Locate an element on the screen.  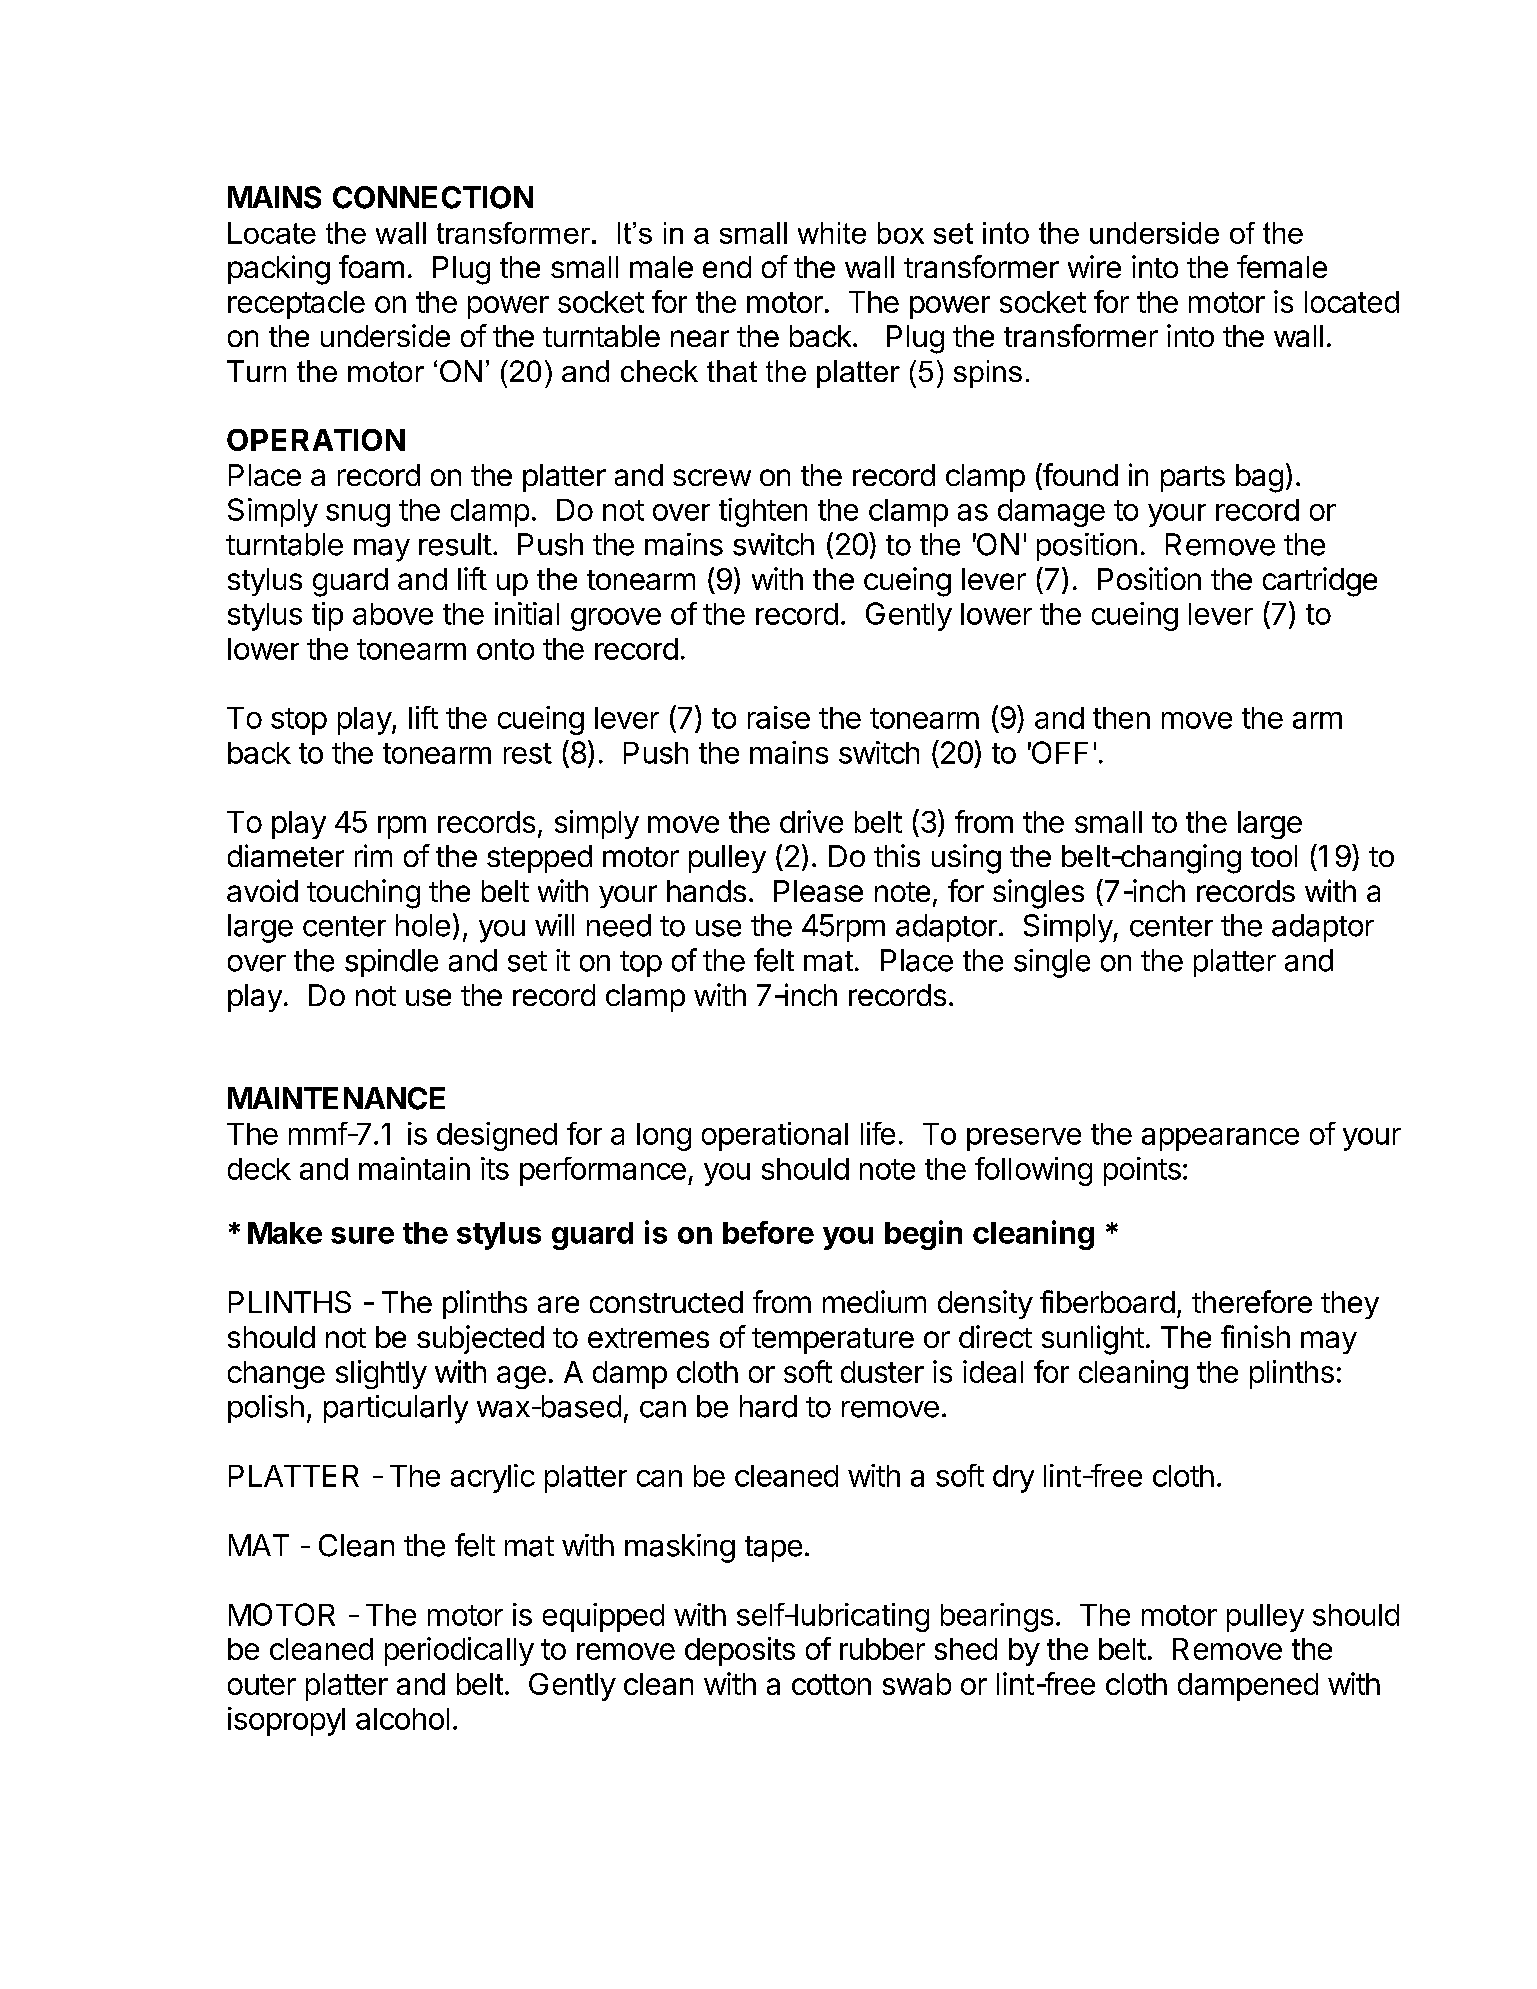
raise is located at coordinates (779, 717).
